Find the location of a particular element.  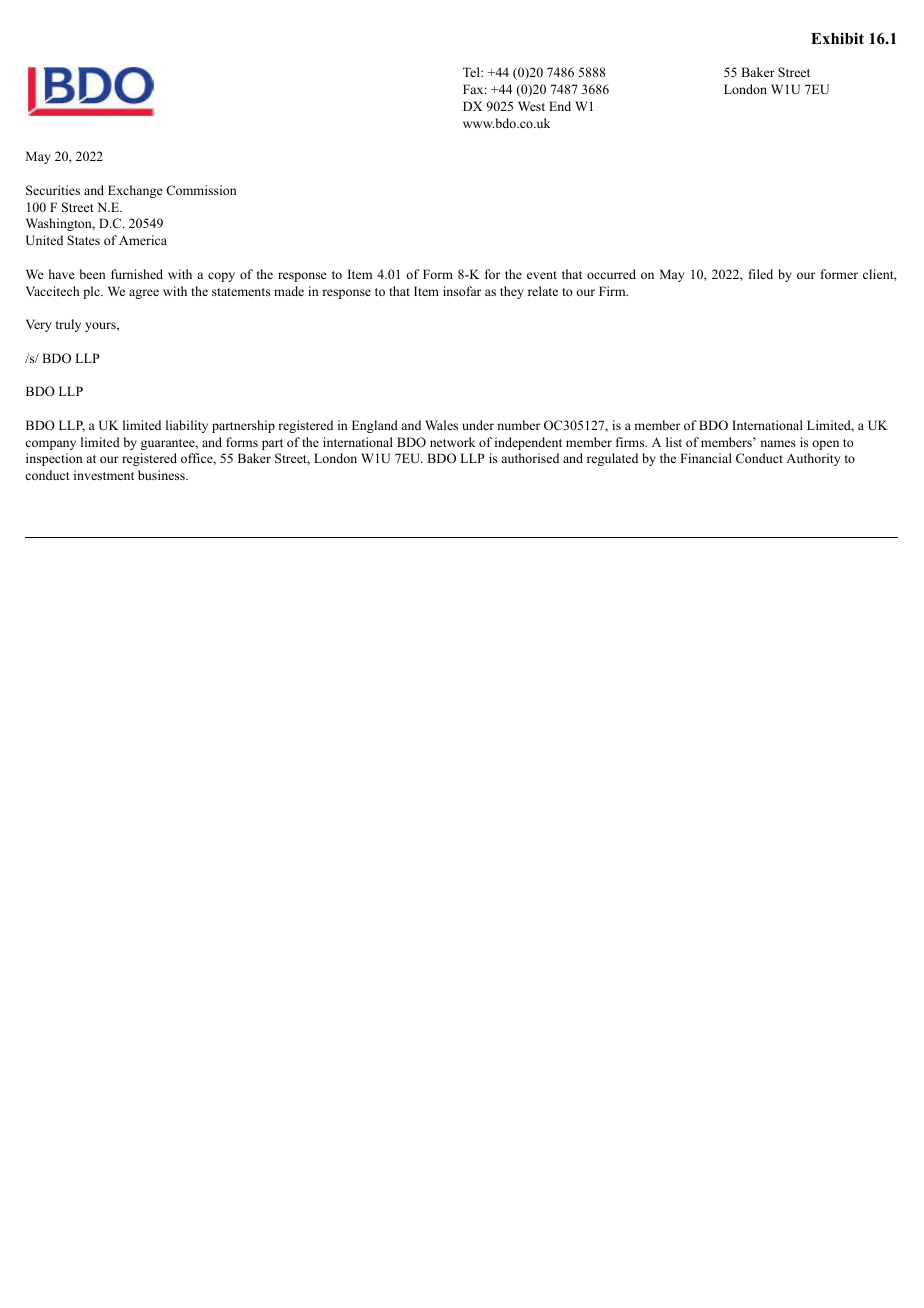

insofar is located at coordinates (462, 291).
